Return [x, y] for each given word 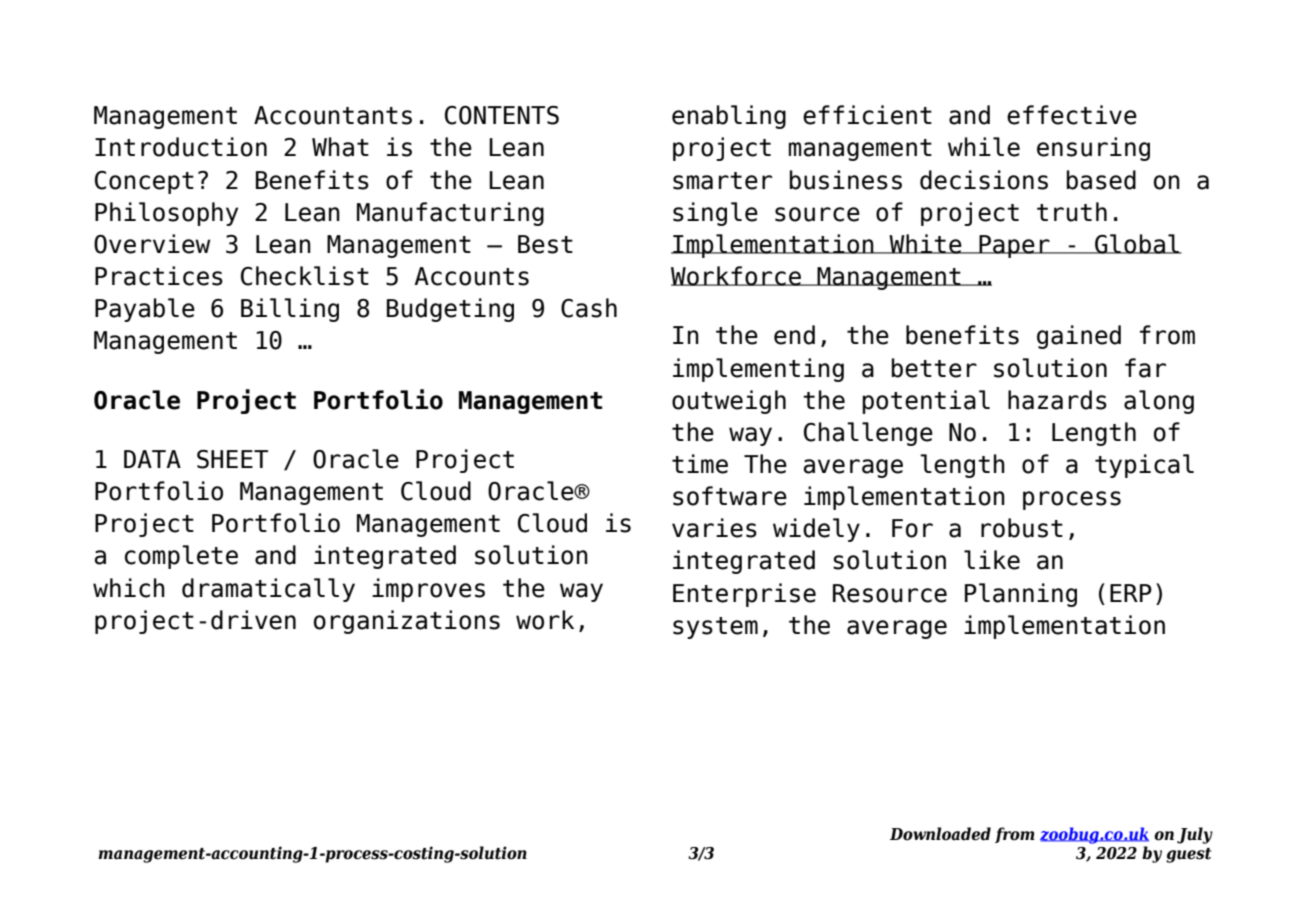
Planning [1021, 595]
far [1145, 368]
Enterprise [744, 595]
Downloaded [940, 834]
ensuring [1093, 149]
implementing [758, 370]
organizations [407, 622]
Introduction [181, 147]
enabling [729, 117]
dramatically [268, 590]
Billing [290, 310]
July [1195, 835]
